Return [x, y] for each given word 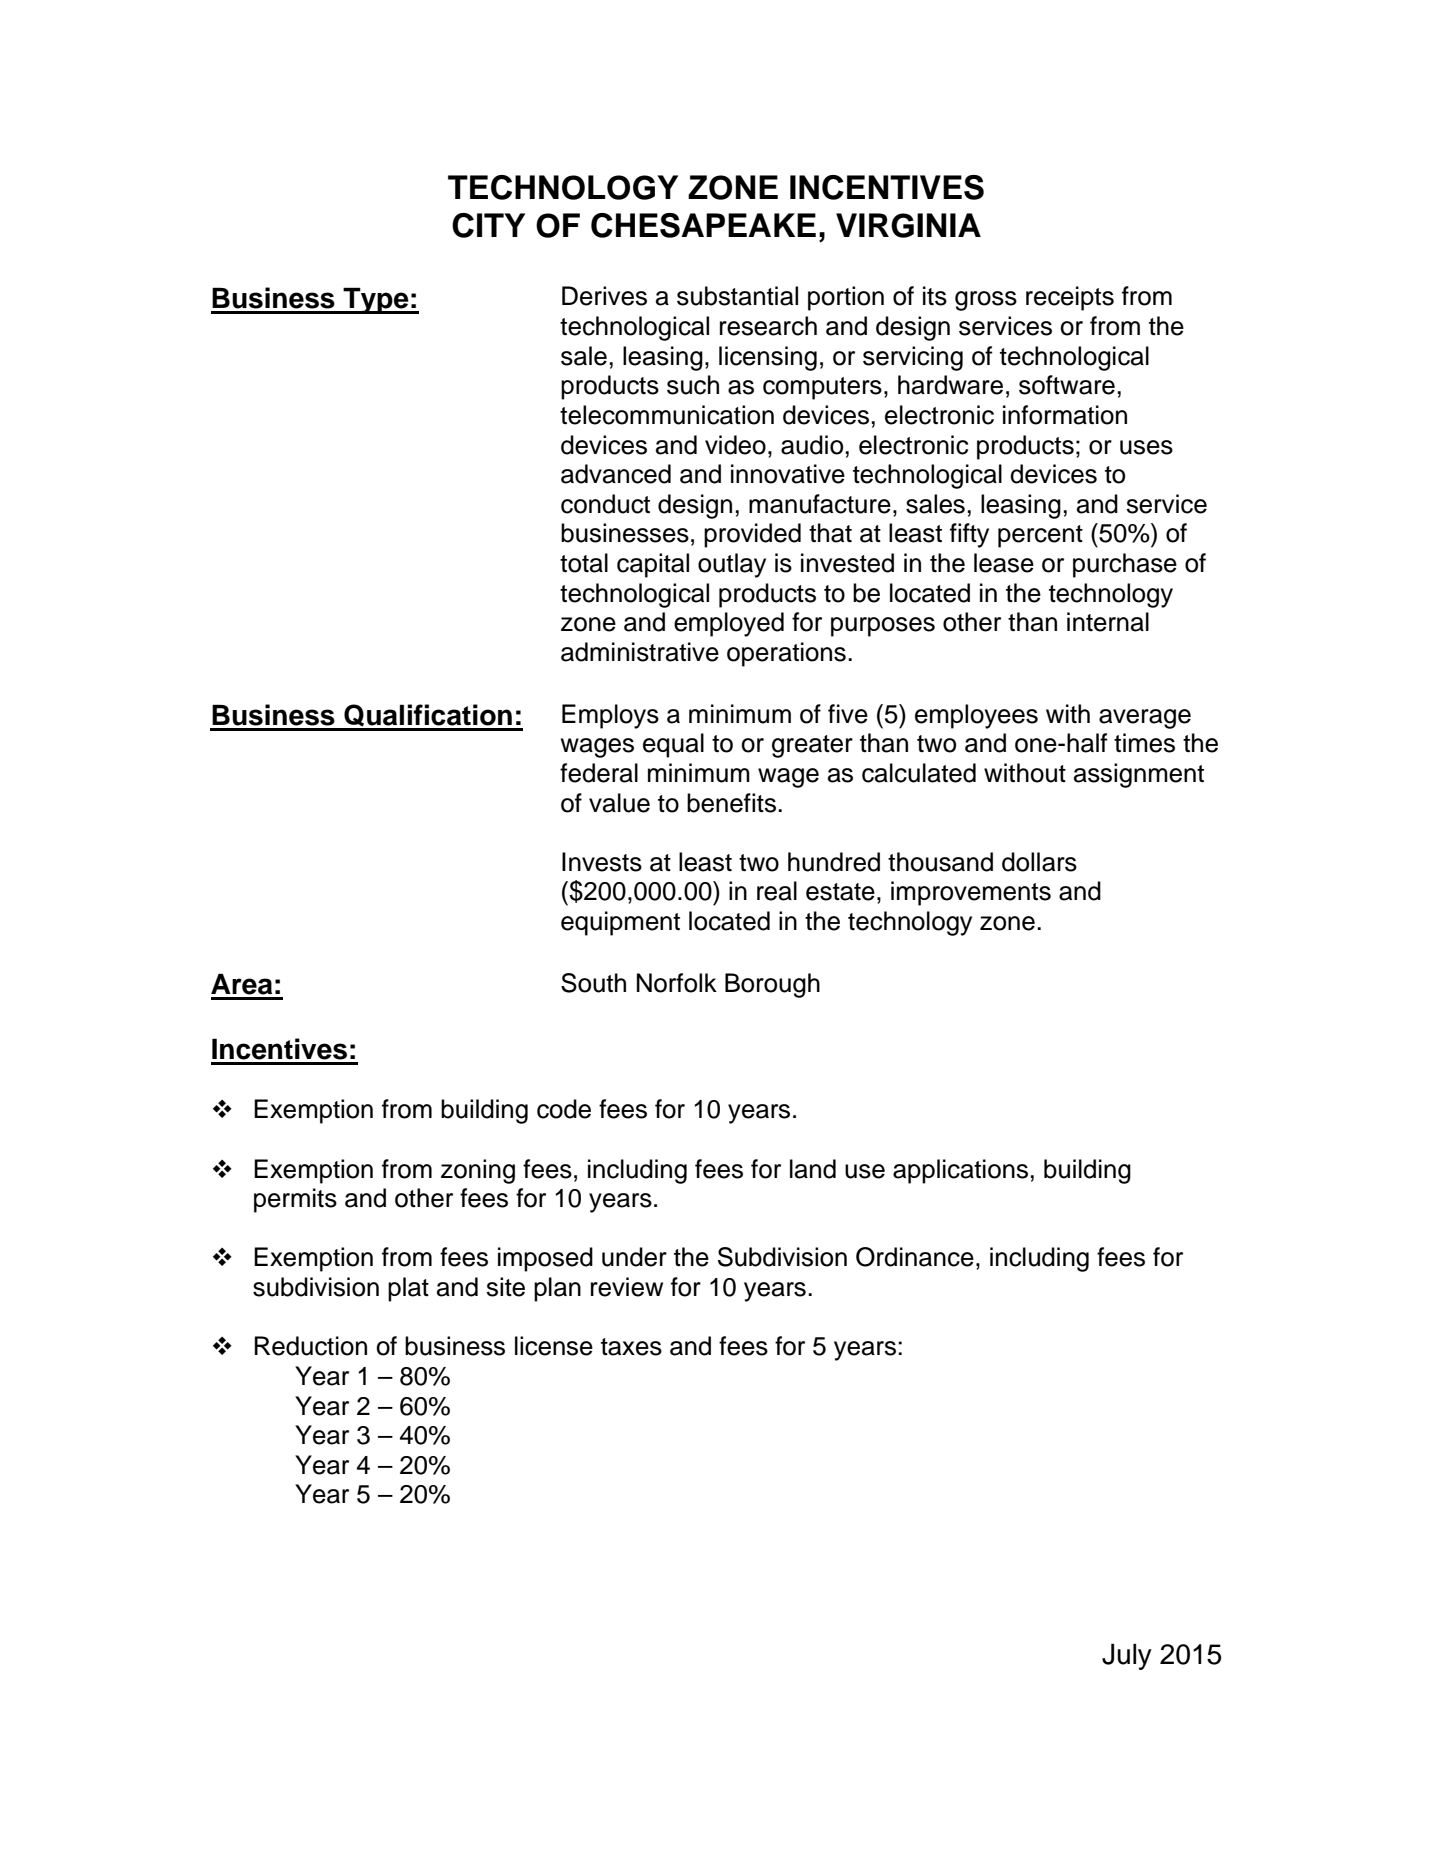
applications [960, 1171]
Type [376, 300]
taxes [631, 1347]
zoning [478, 1171]
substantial [737, 296]
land [813, 1169]
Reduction [311, 1346]
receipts [1070, 298]
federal [599, 773]
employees [976, 716]
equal [673, 745]
